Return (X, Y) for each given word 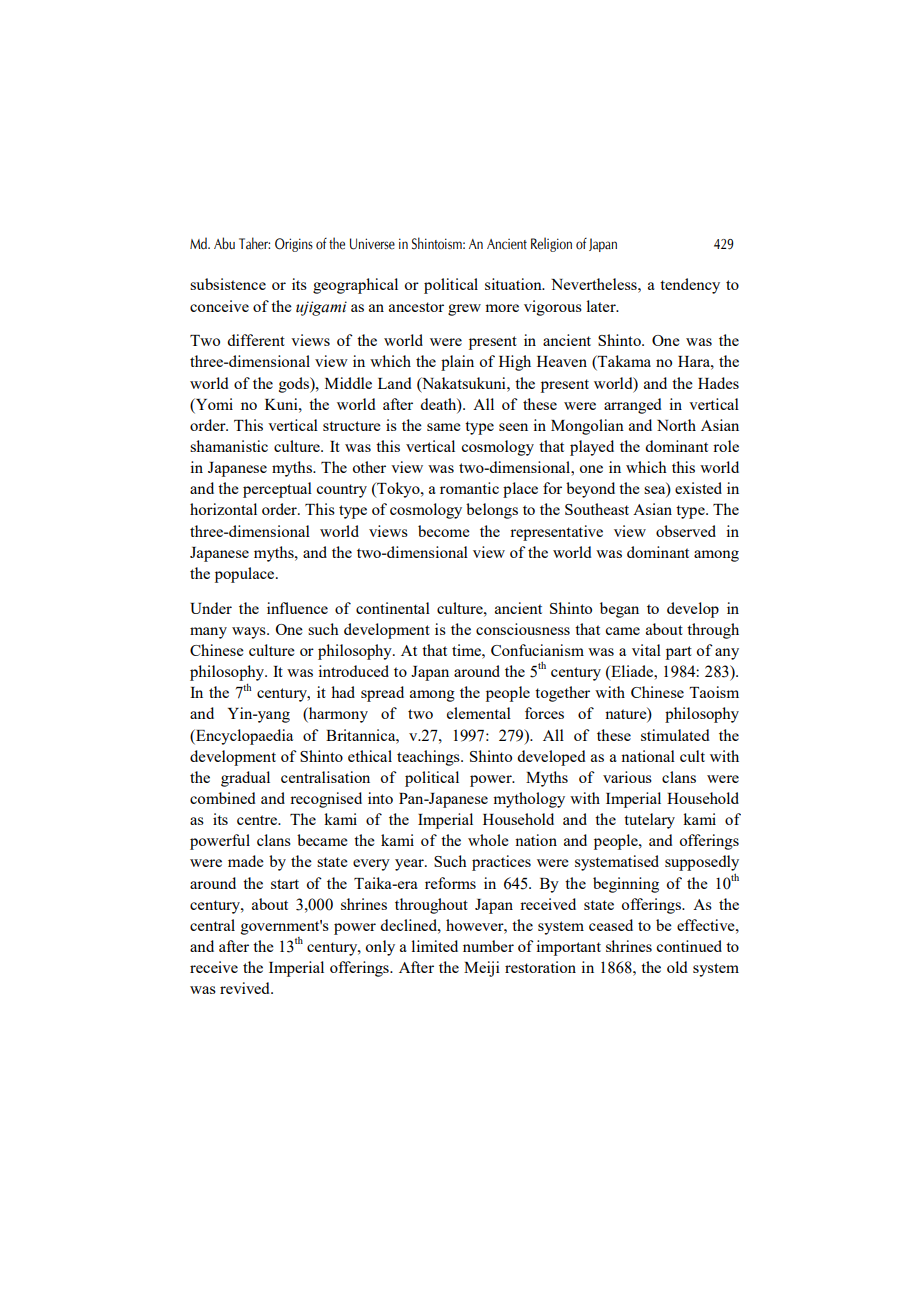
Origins (294, 245)
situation (514, 284)
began (619, 610)
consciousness (523, 629)
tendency (690, 286)
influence (297, 608)
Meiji (482, 969)
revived (246, 988)
